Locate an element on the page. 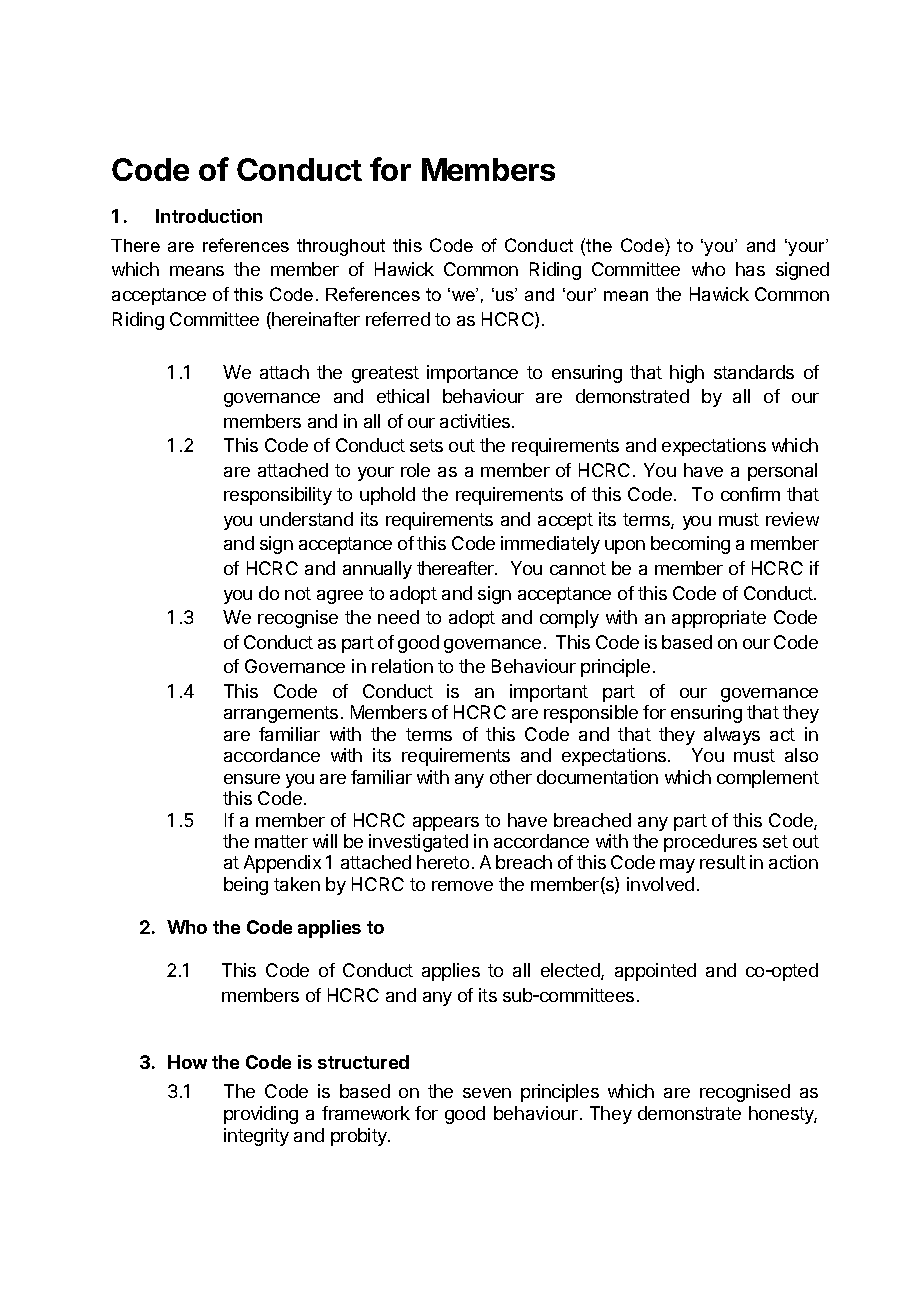 The image size is (924, 1308). referred is located at coordinates (398, 319).
